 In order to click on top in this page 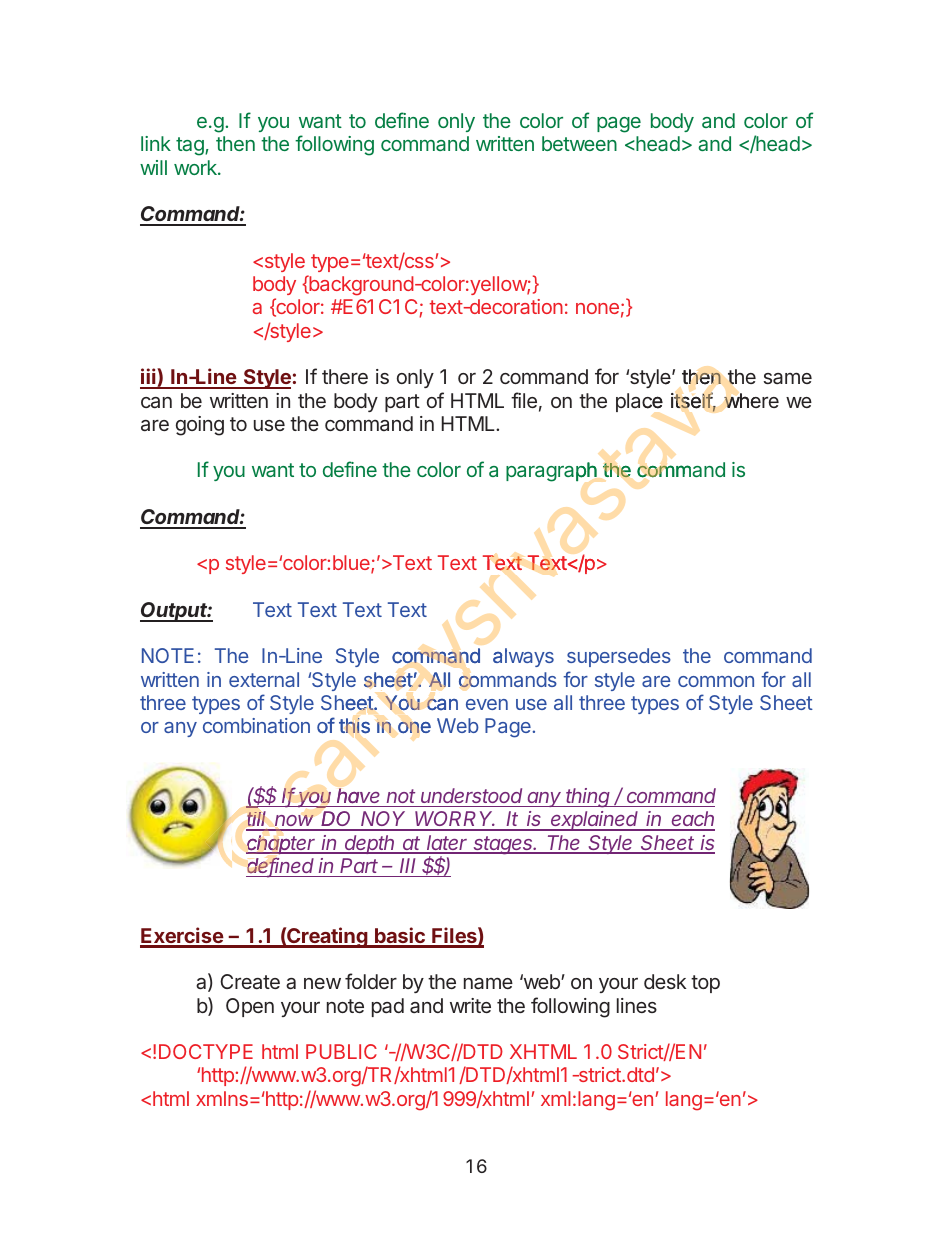, I will do `click(705, 984)`.
